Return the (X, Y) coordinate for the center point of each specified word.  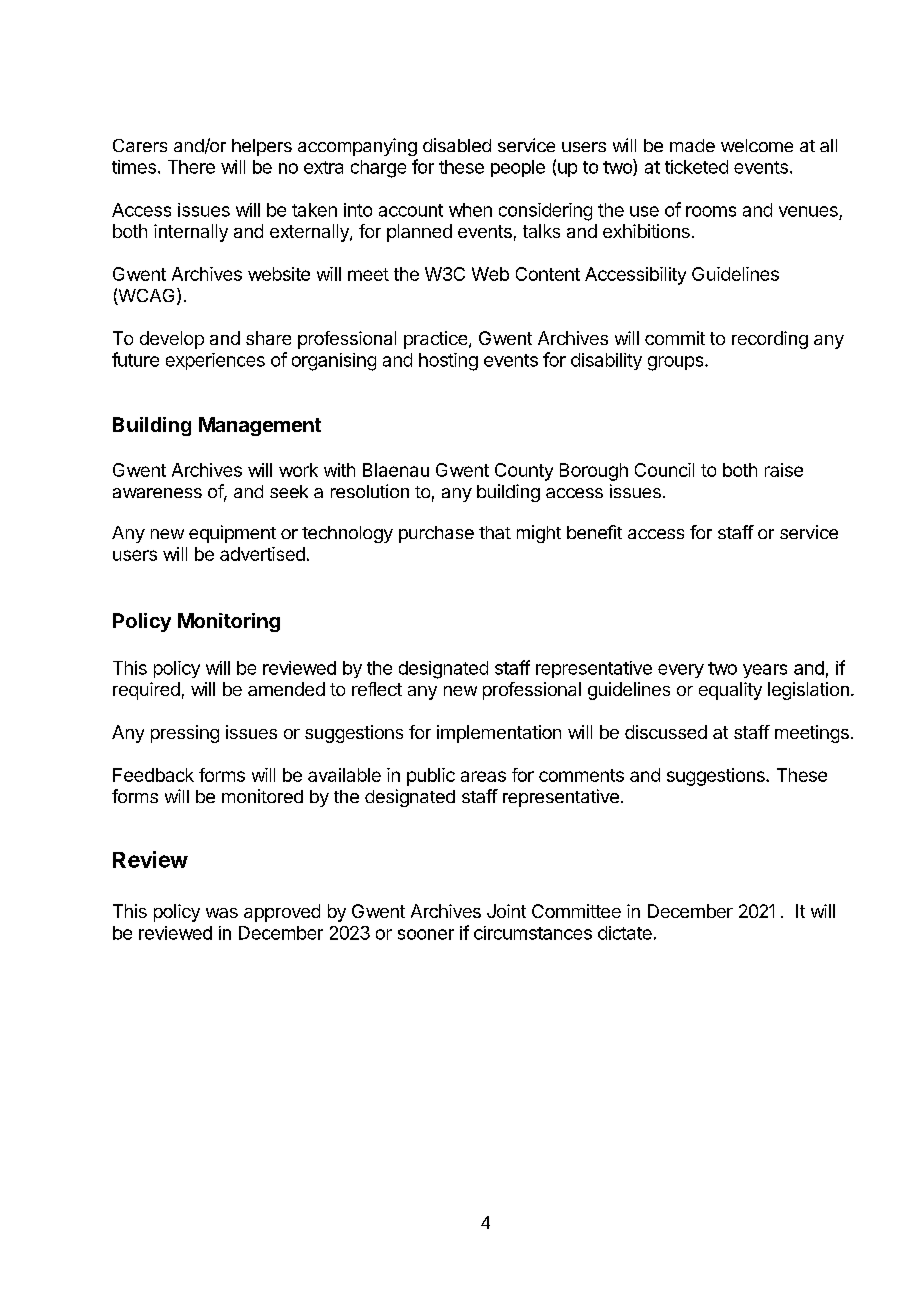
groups (677, 363)
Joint (506, 911)
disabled (457, 145)
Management (260, 426)
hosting (448, 362)
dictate (625, 933)
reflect (377, 689)
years (765, 671)
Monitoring (229, 622)
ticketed (696, 167)
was (222, 913)
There (191, 167)
